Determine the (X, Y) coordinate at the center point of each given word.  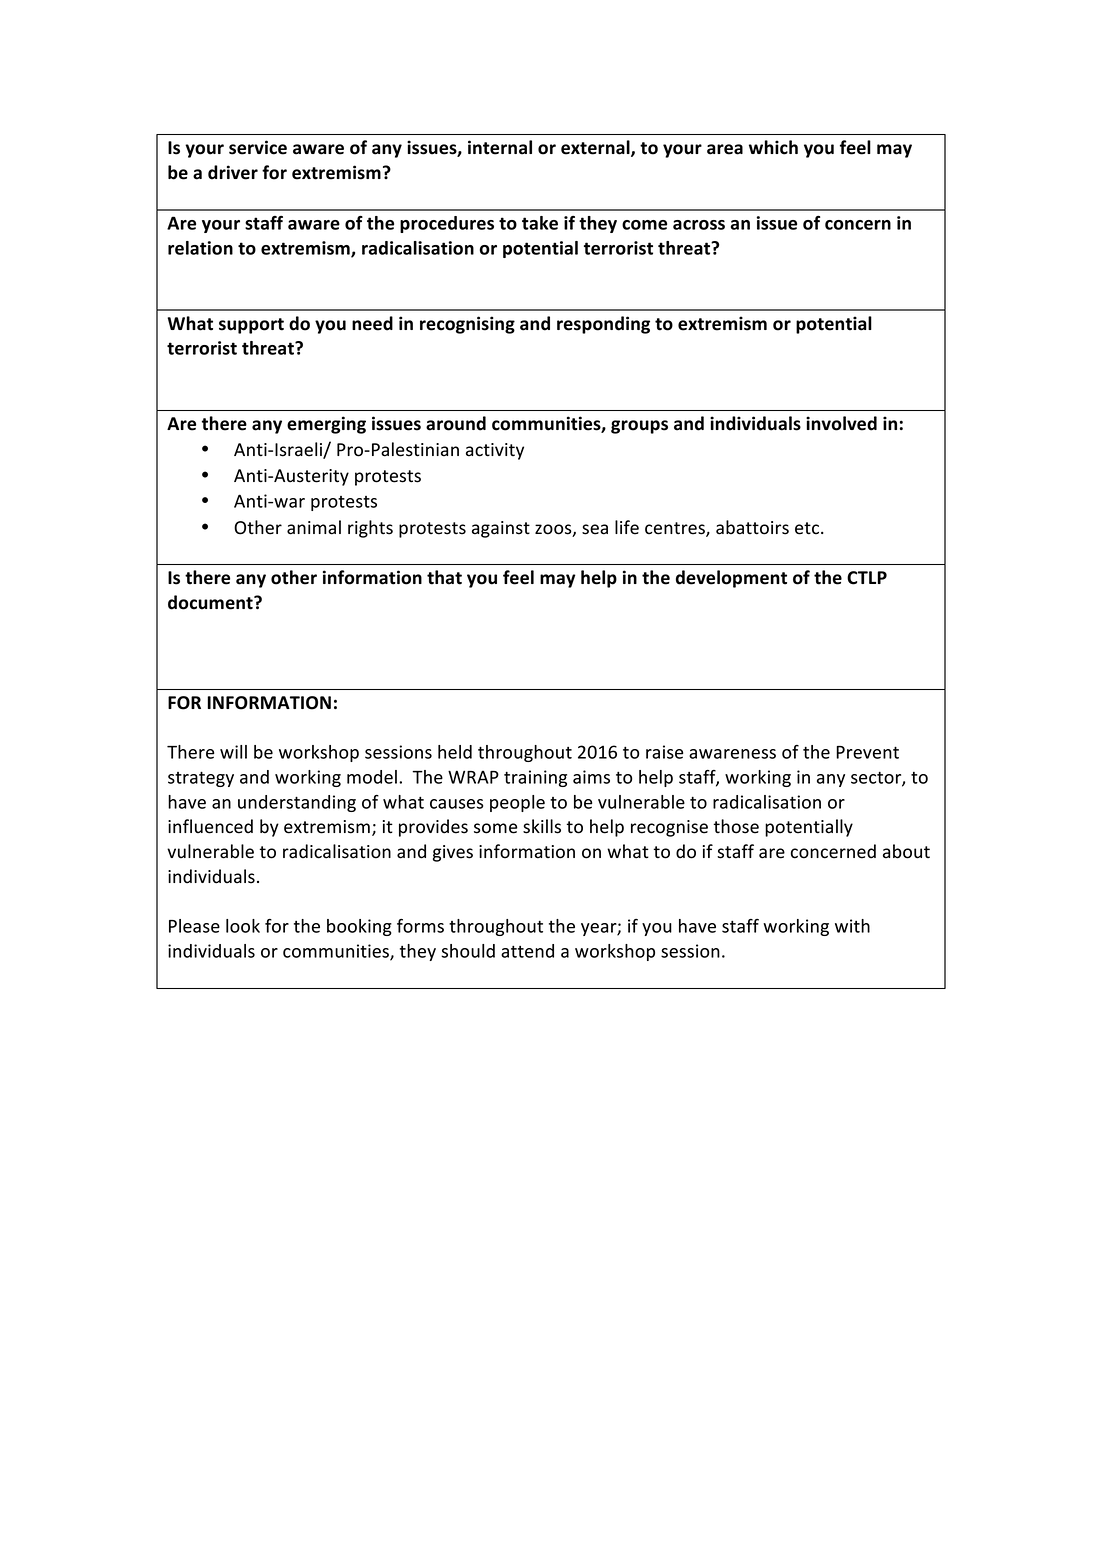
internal (500, 147)
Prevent (867, 752)
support (251, 326)
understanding (297, 803)
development (731, 579)
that (444, 577)
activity (495, 451)
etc (807, 528)
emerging (326, 425)
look (243, 926)
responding (603, 325)
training (535, 778)
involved (841, 423)
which (773, 147)
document (211, 602)
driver (233, 172)
